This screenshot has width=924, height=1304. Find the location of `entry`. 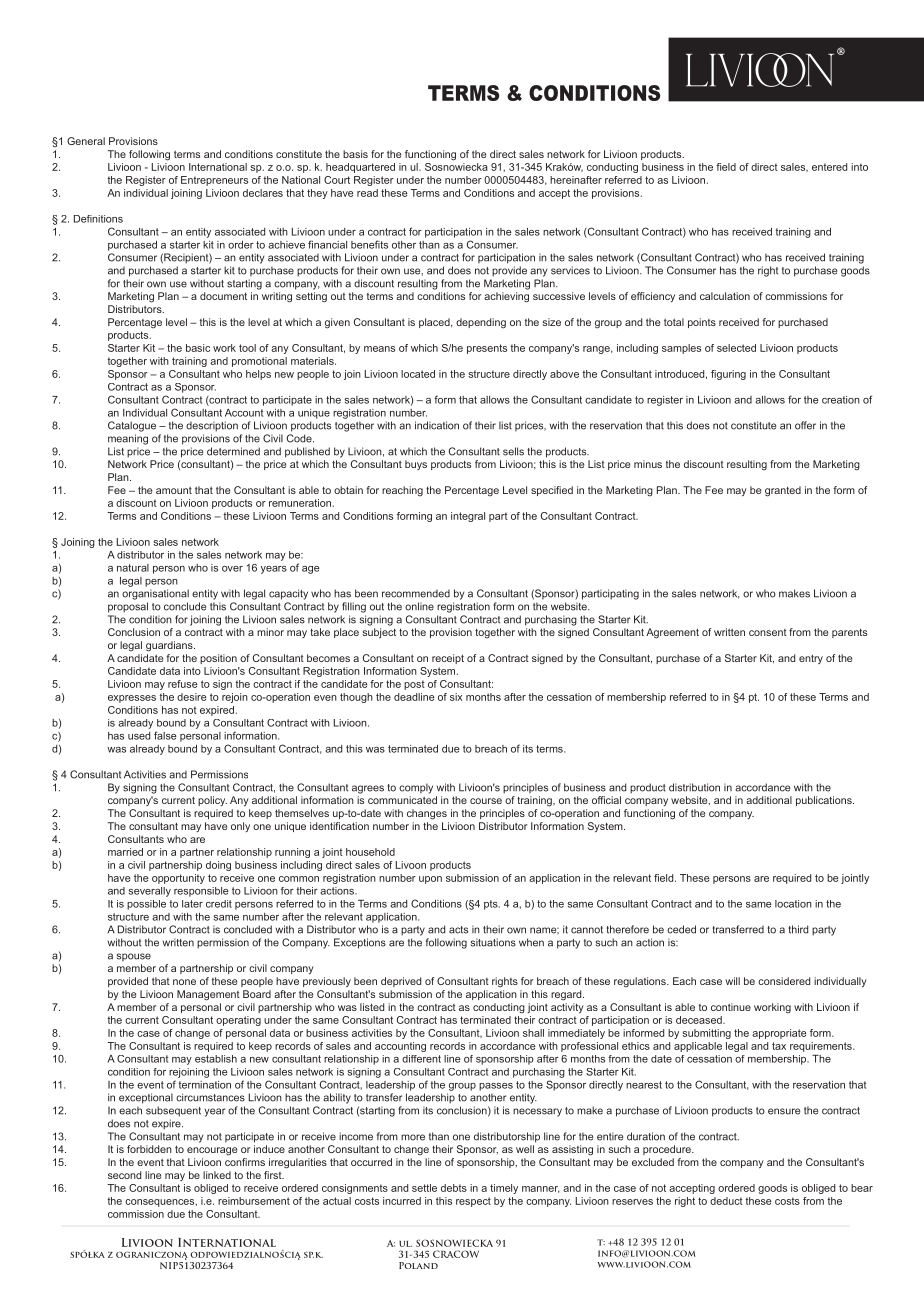

entry is located at coordinates (811, 659).
